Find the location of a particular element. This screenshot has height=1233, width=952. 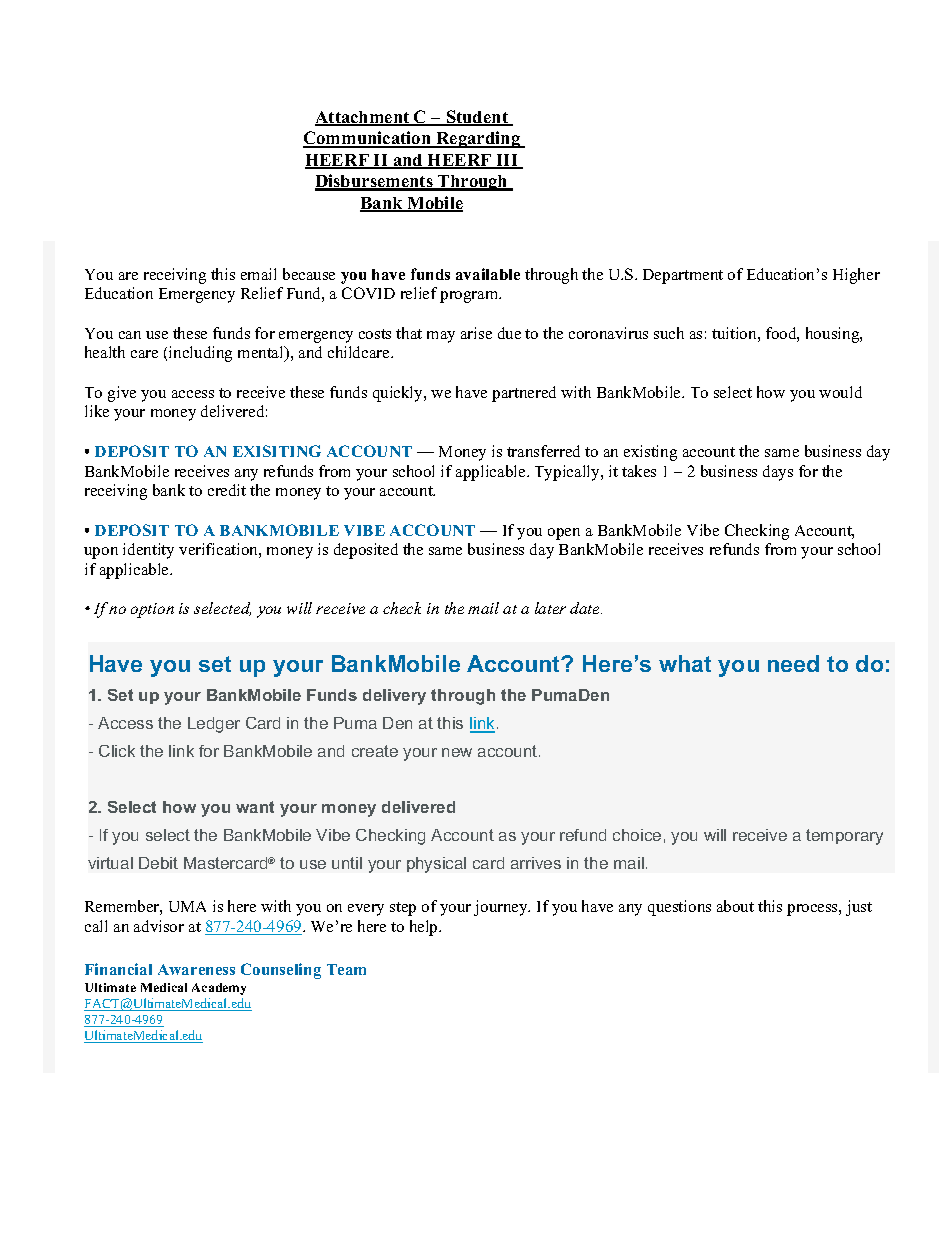

Department is located at coordinates (683, 276).
